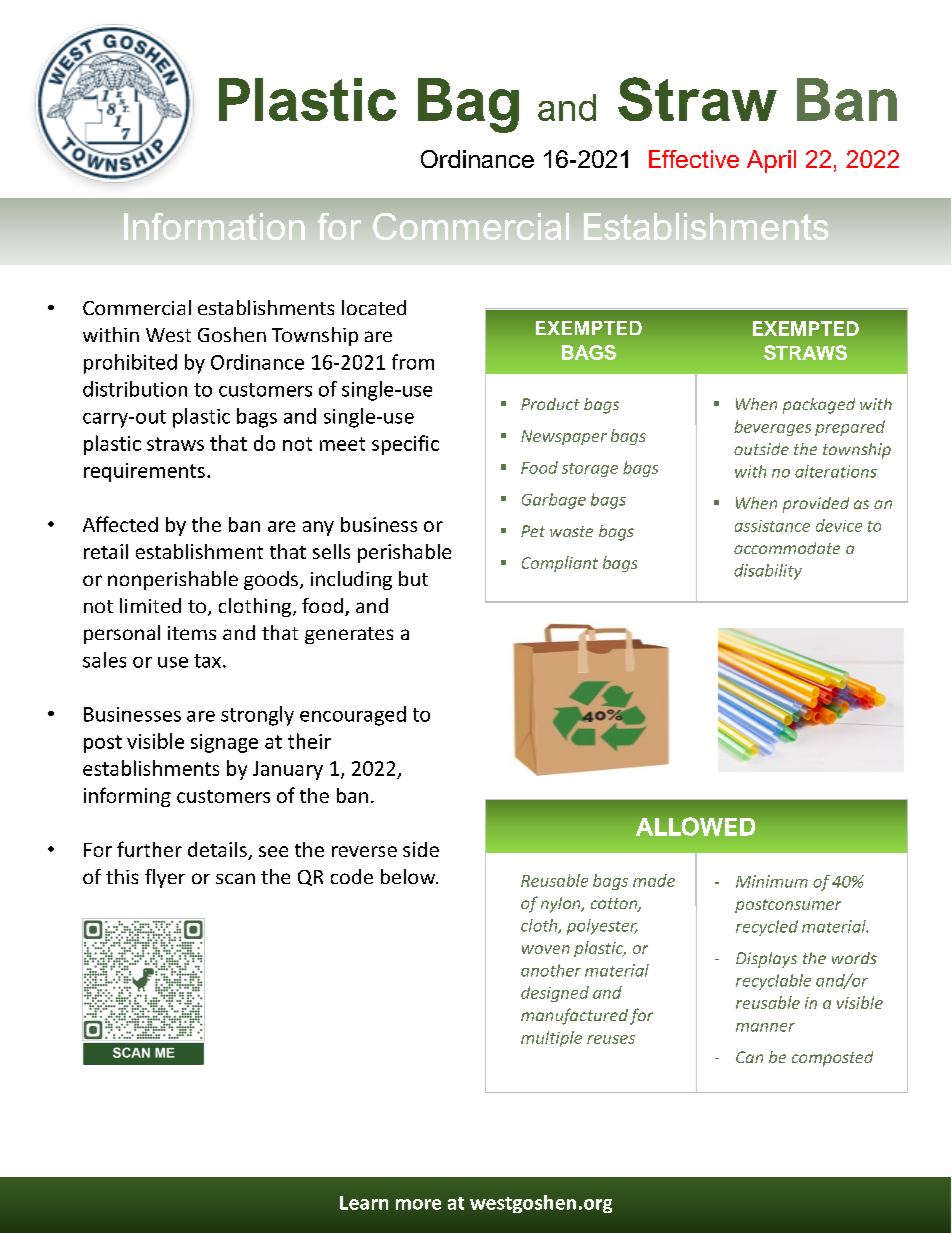  What do you see at coordinates (218, 851) in the screenshot?
I see `details` at bounding box center [218, 851].
